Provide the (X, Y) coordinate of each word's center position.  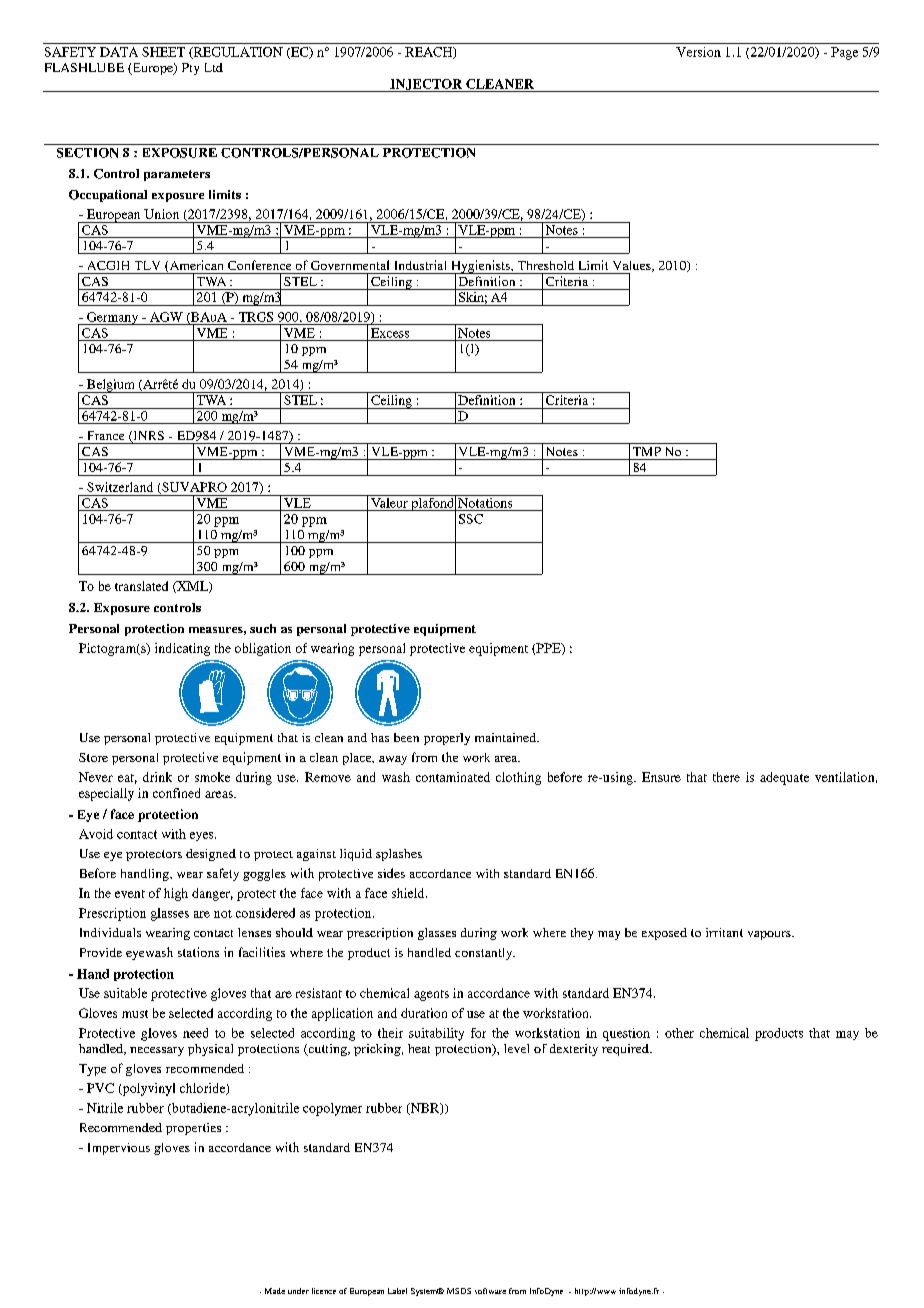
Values (633, 266)
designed (211, 855)
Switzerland (120, 487)
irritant (724, 932)
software (490, 1291)
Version (698, 52)
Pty (190, 69)
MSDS (459, 1291)
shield (409, 893)
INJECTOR (426, 85)
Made (275, 1291)
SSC (471, 519)
